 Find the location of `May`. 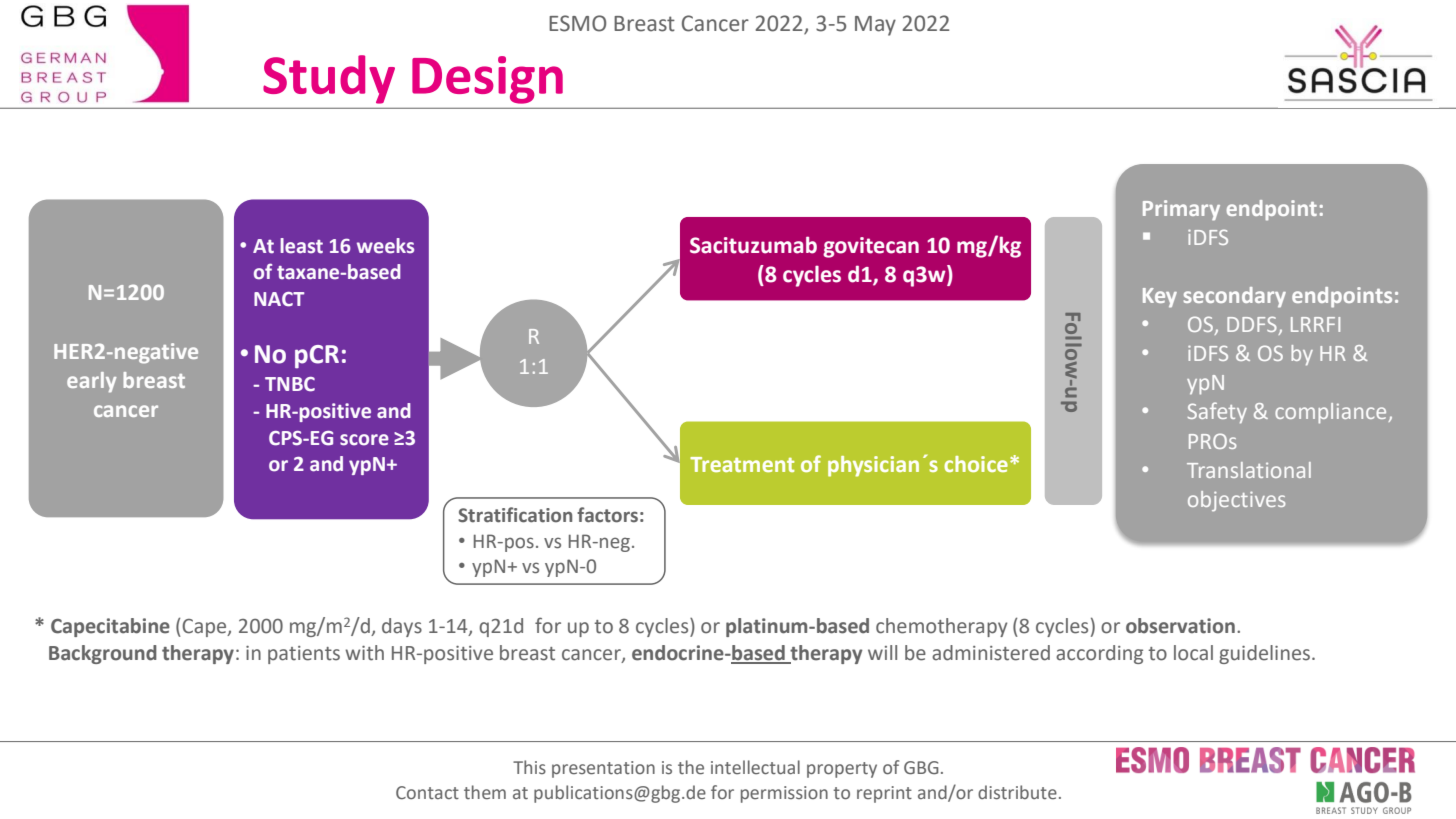

May is located at coordinates (875, 26).
